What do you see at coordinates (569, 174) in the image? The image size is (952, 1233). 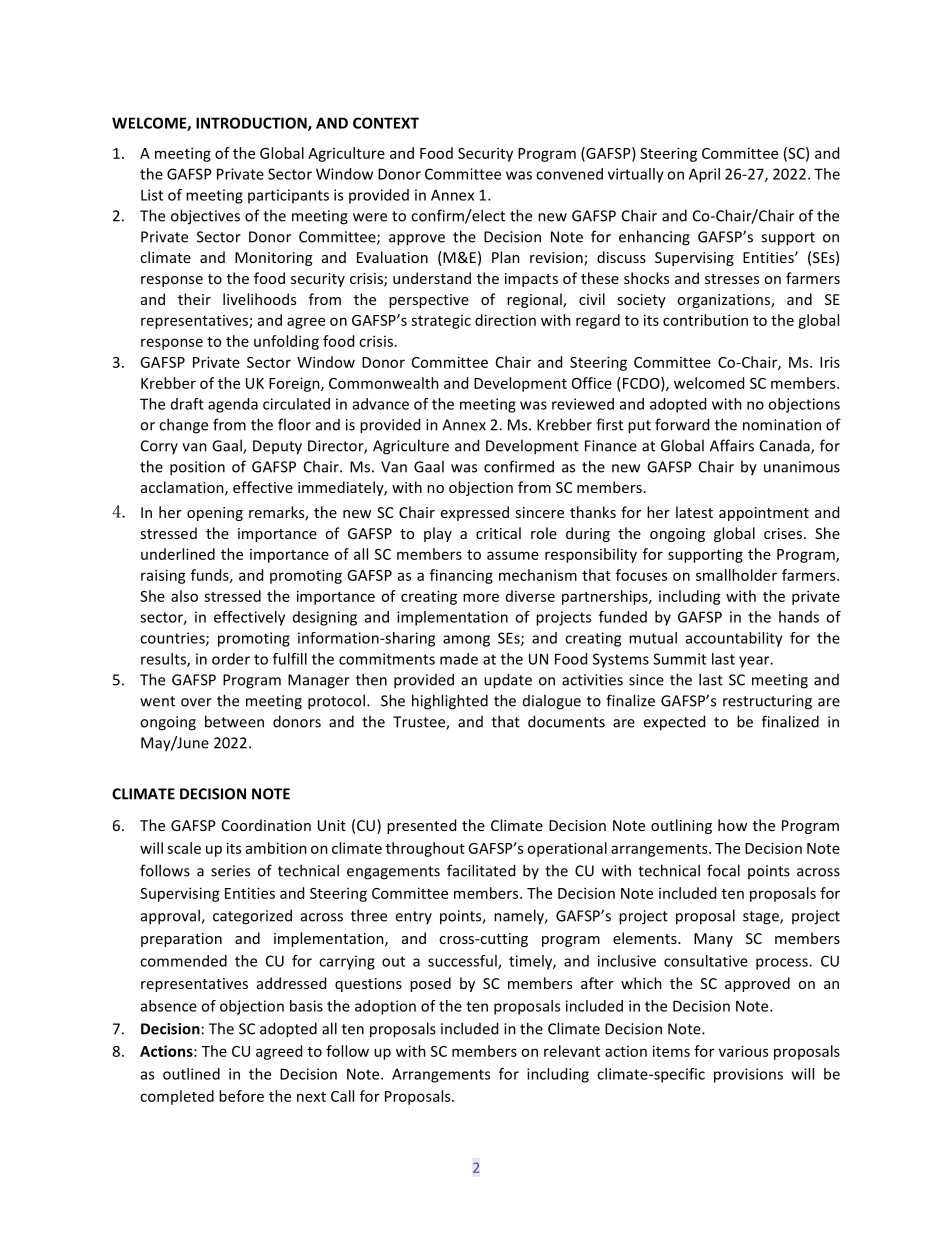 I see `convened` at bounding box center [569, 174].
